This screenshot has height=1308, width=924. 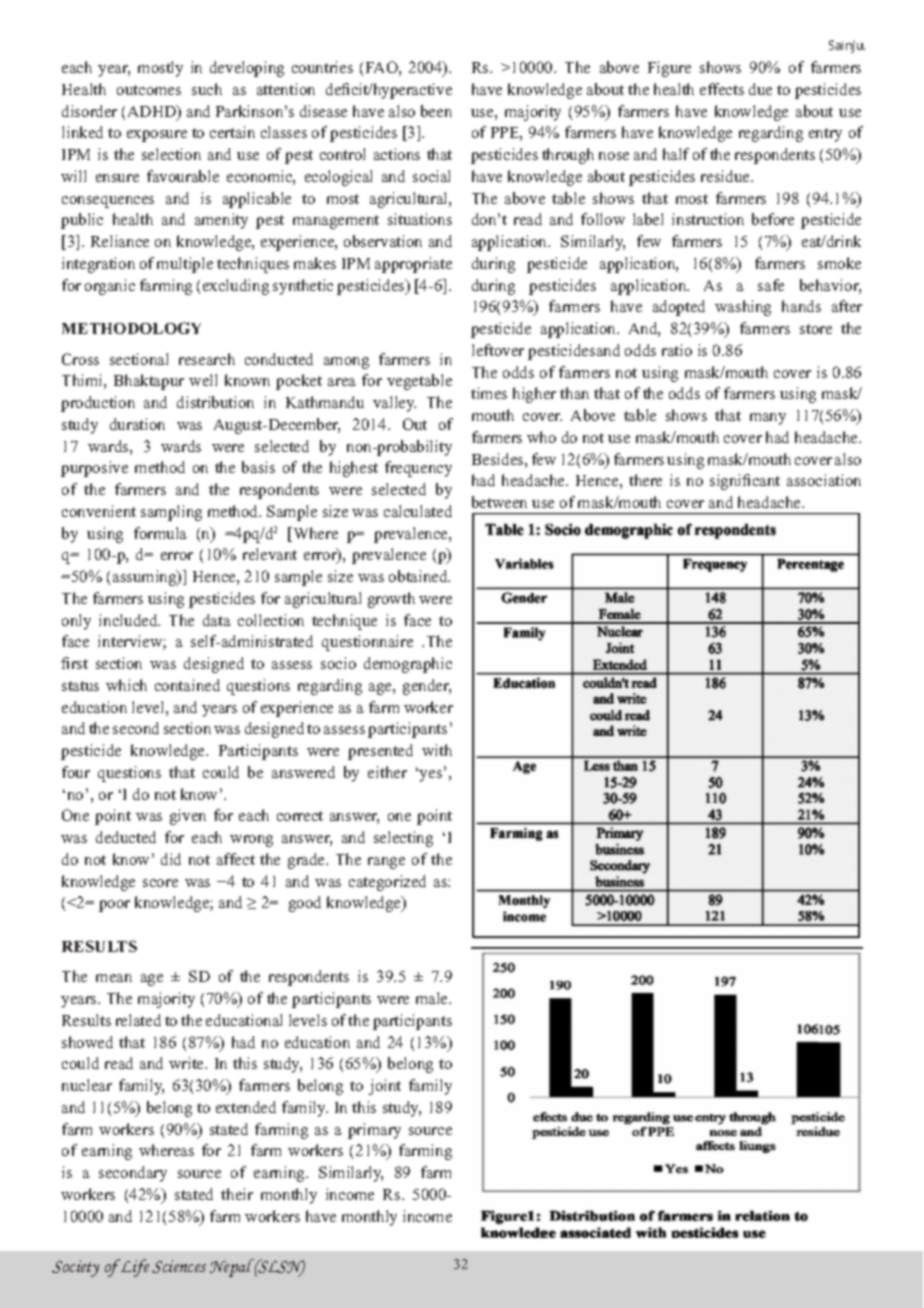 What do you see at coordinates (745, 482) in the screenshot?
I see `significant` at bounding box center [745, 482].
